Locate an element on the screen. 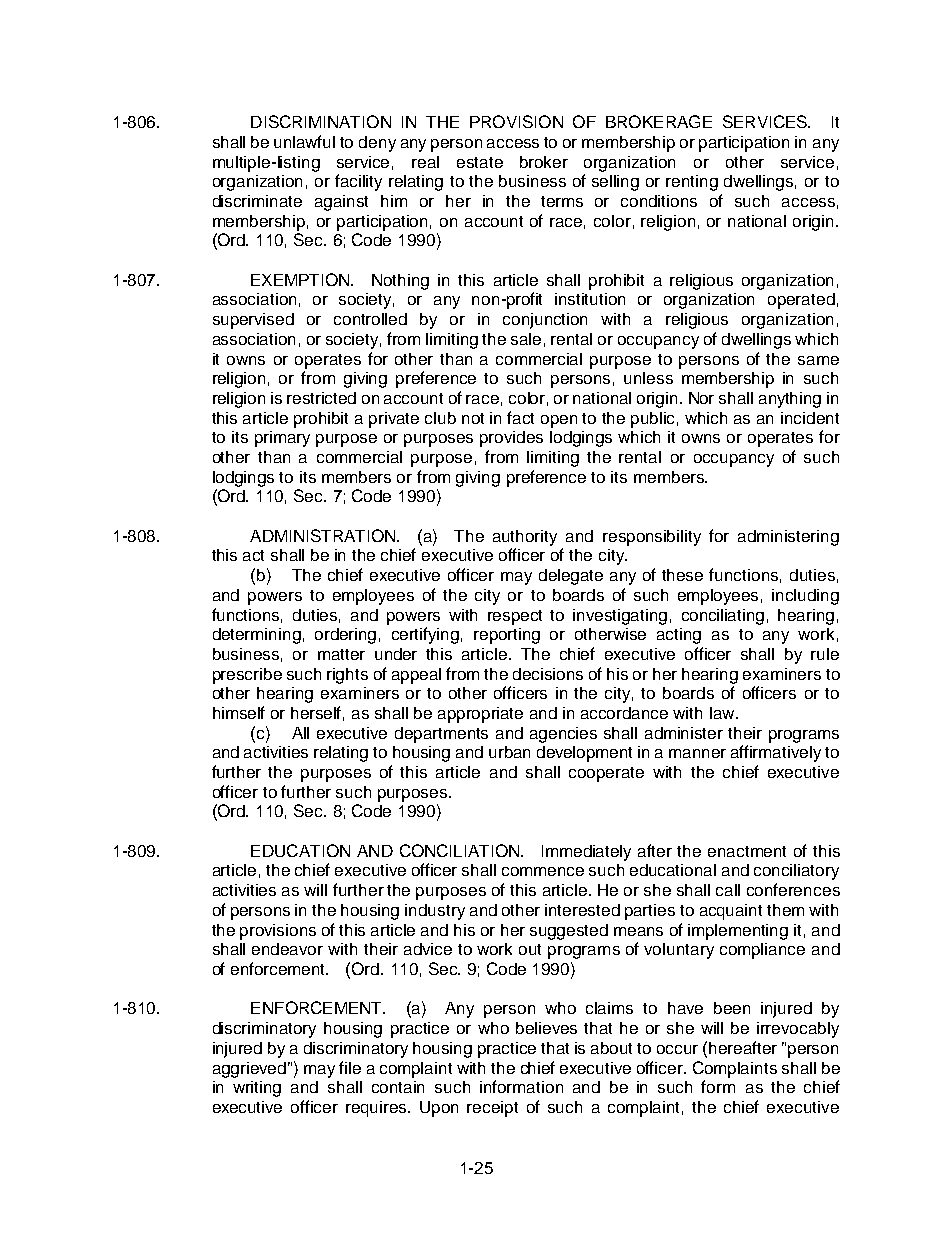 Image resolution: width=952 pixels, height=1233 pixels. sale is located at coordinates (526, 339).
